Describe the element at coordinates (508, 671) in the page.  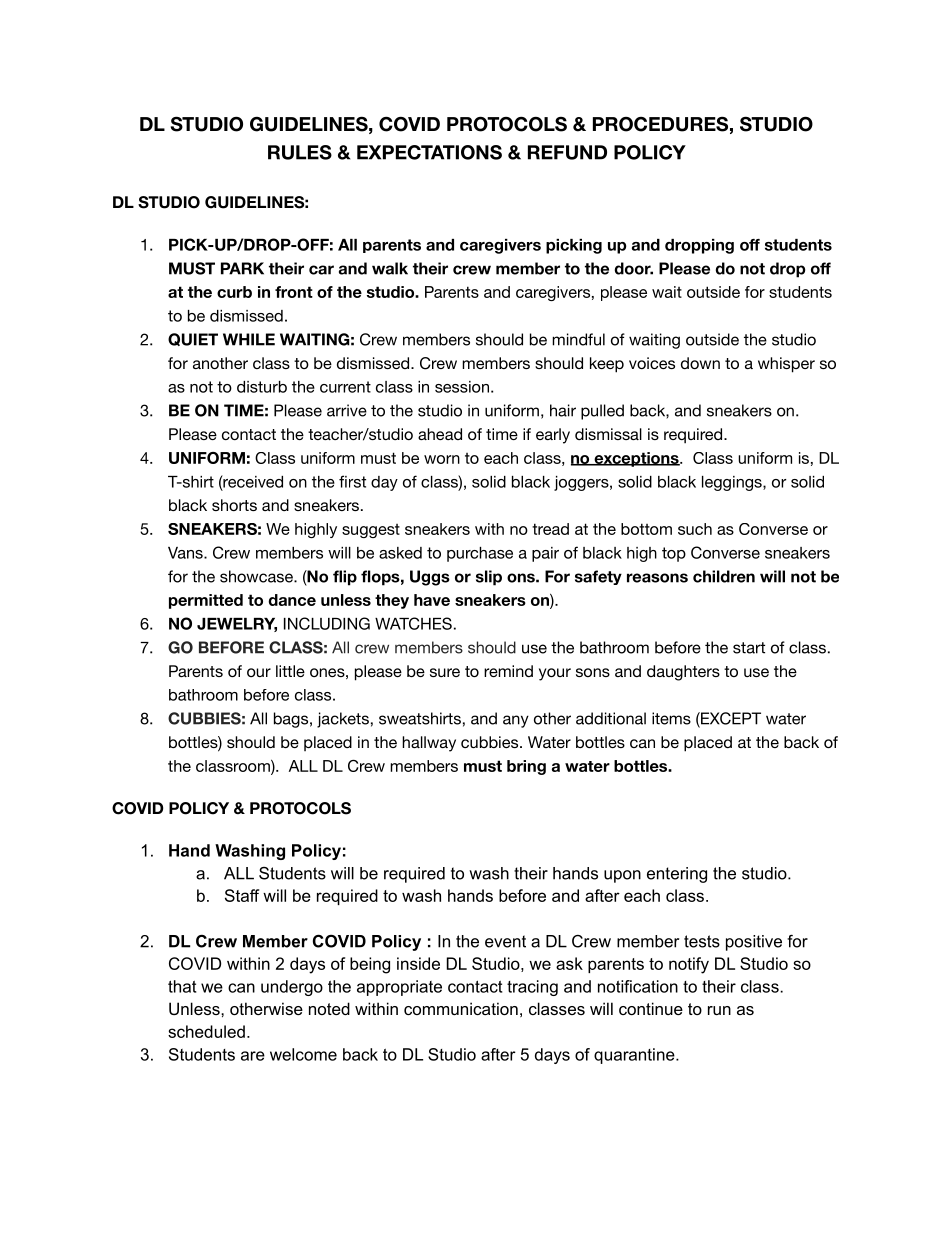
I see `remind` at that location.
